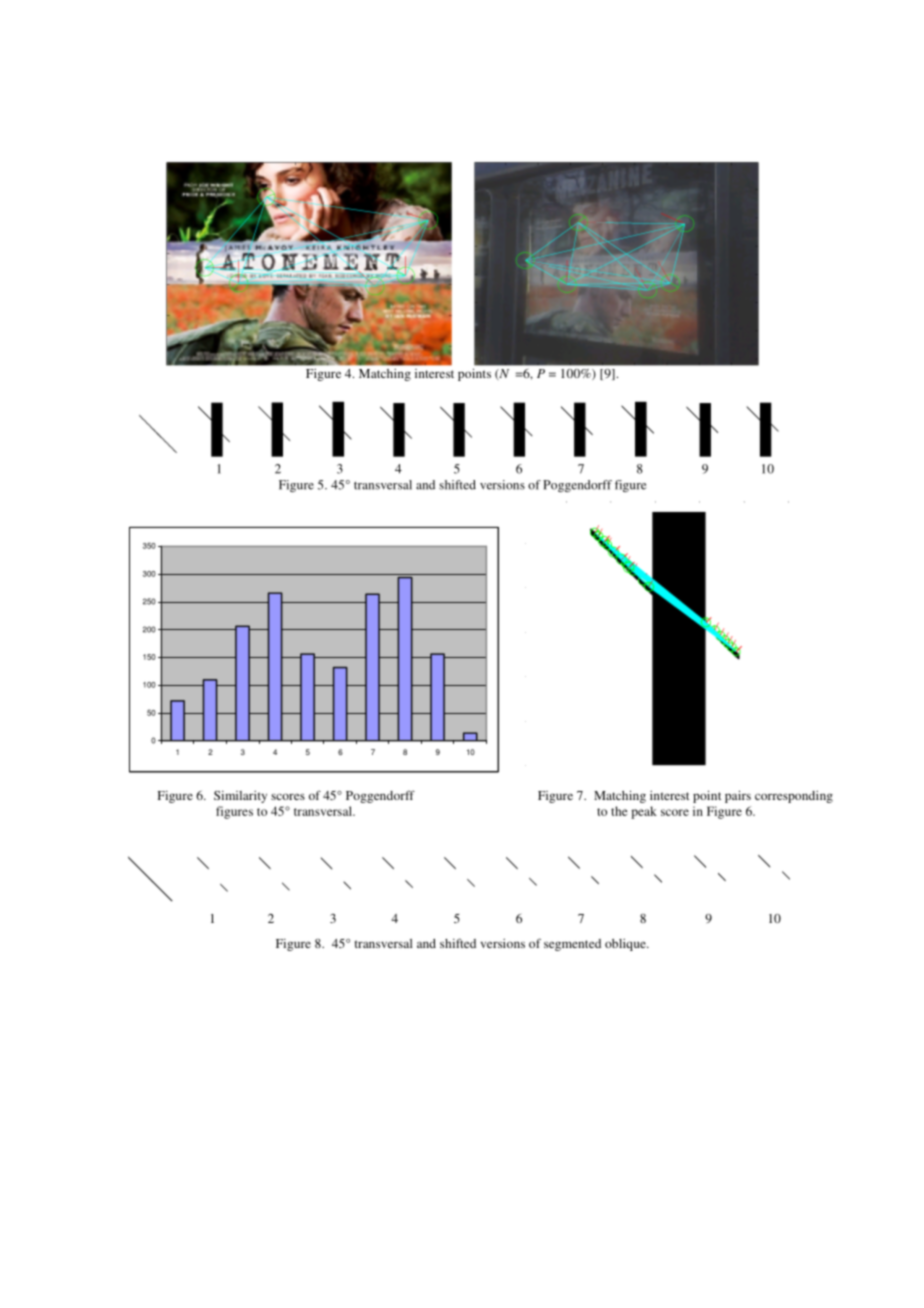 Image resolution: width=924 pixels, height=1308 pixels. Describe the element at coordinates (240, 797) in the image. I see `Similarity` at that location.
